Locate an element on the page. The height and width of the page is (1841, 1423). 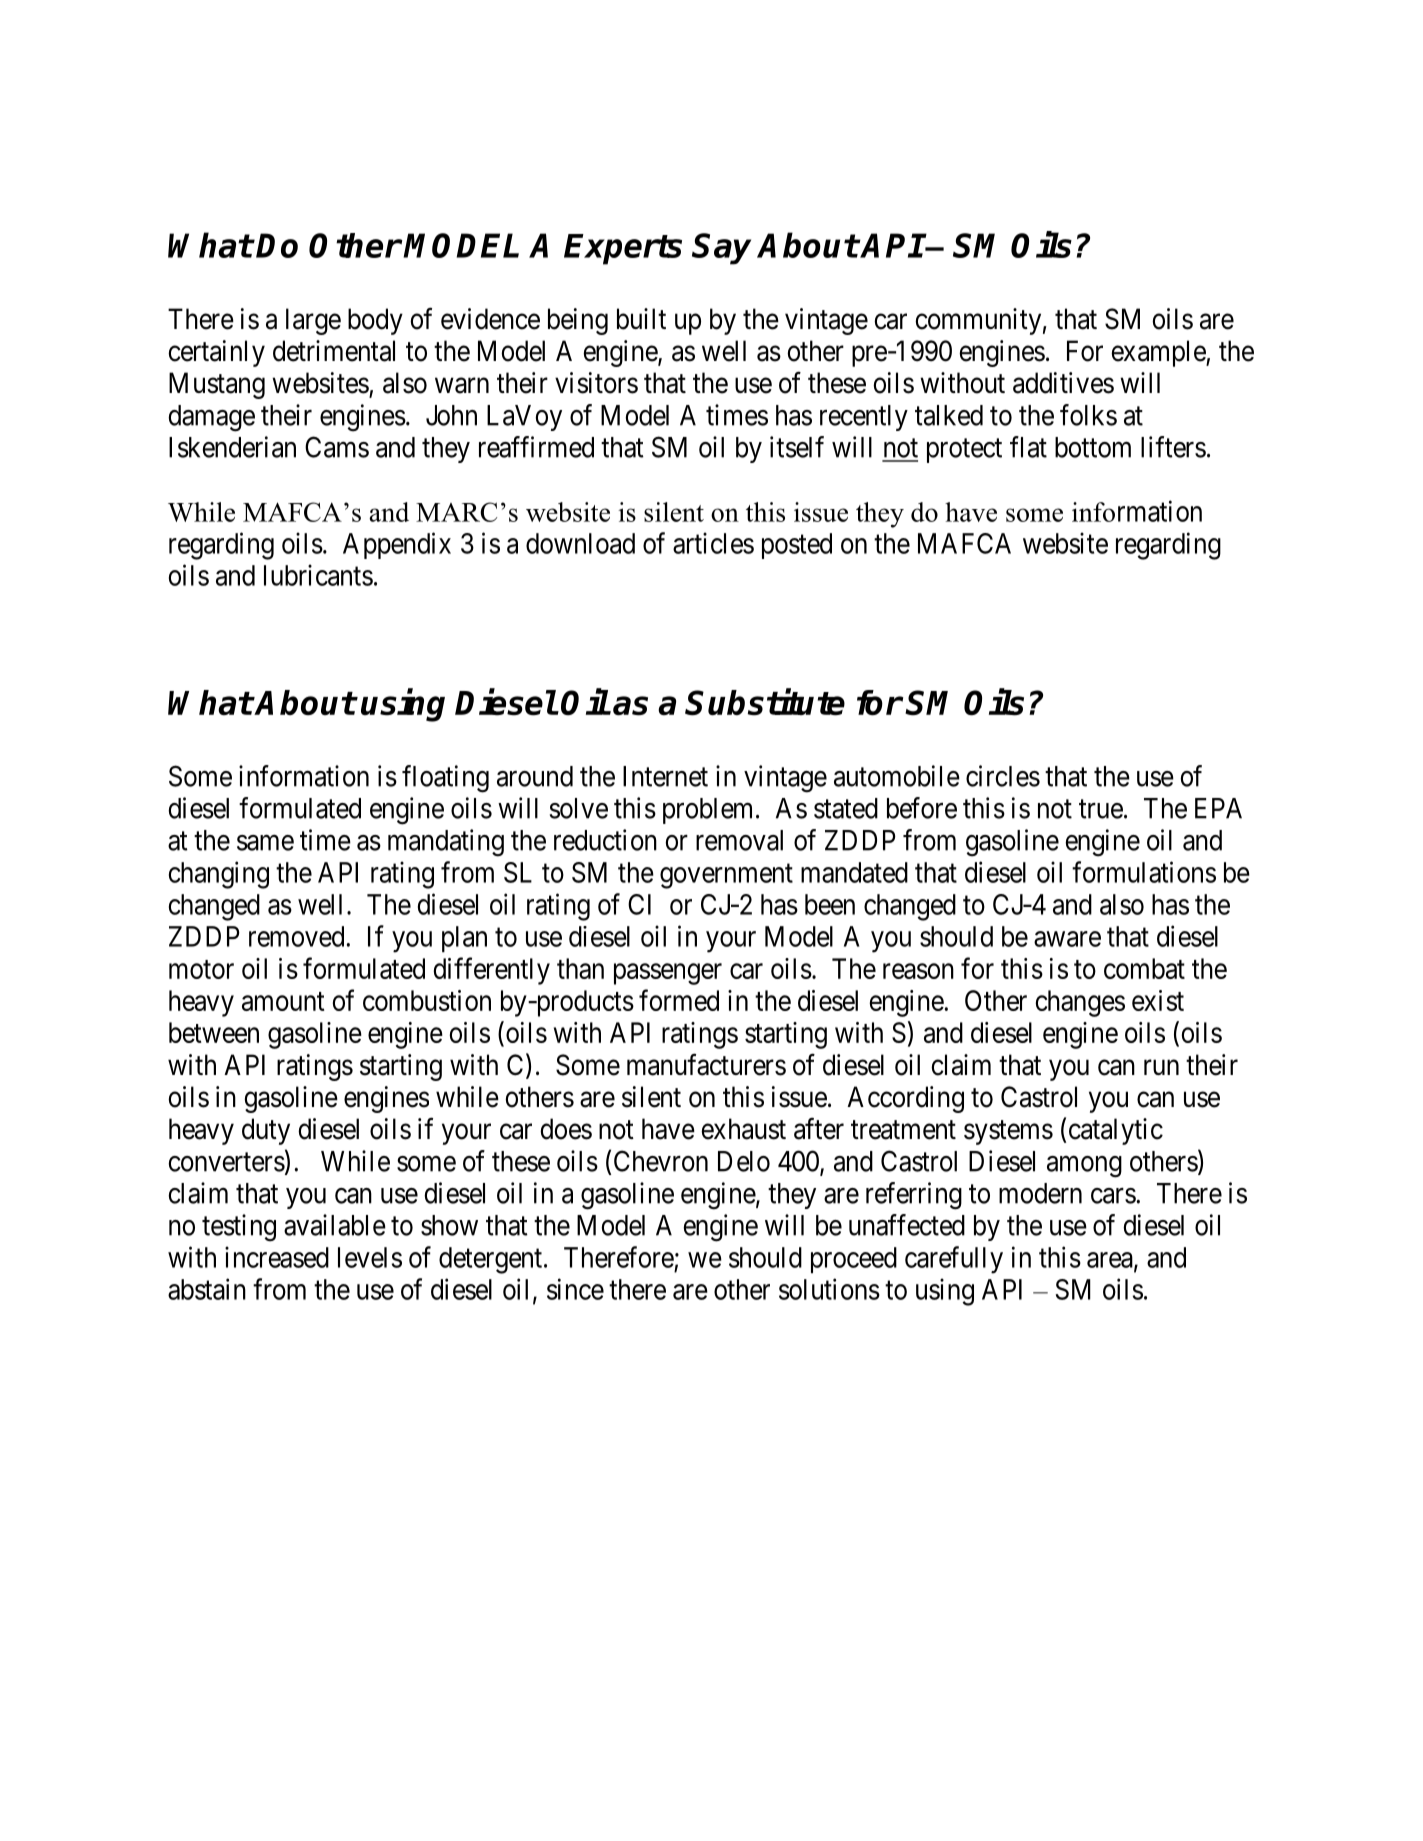
formed is located at coordinates (679, 1000).
